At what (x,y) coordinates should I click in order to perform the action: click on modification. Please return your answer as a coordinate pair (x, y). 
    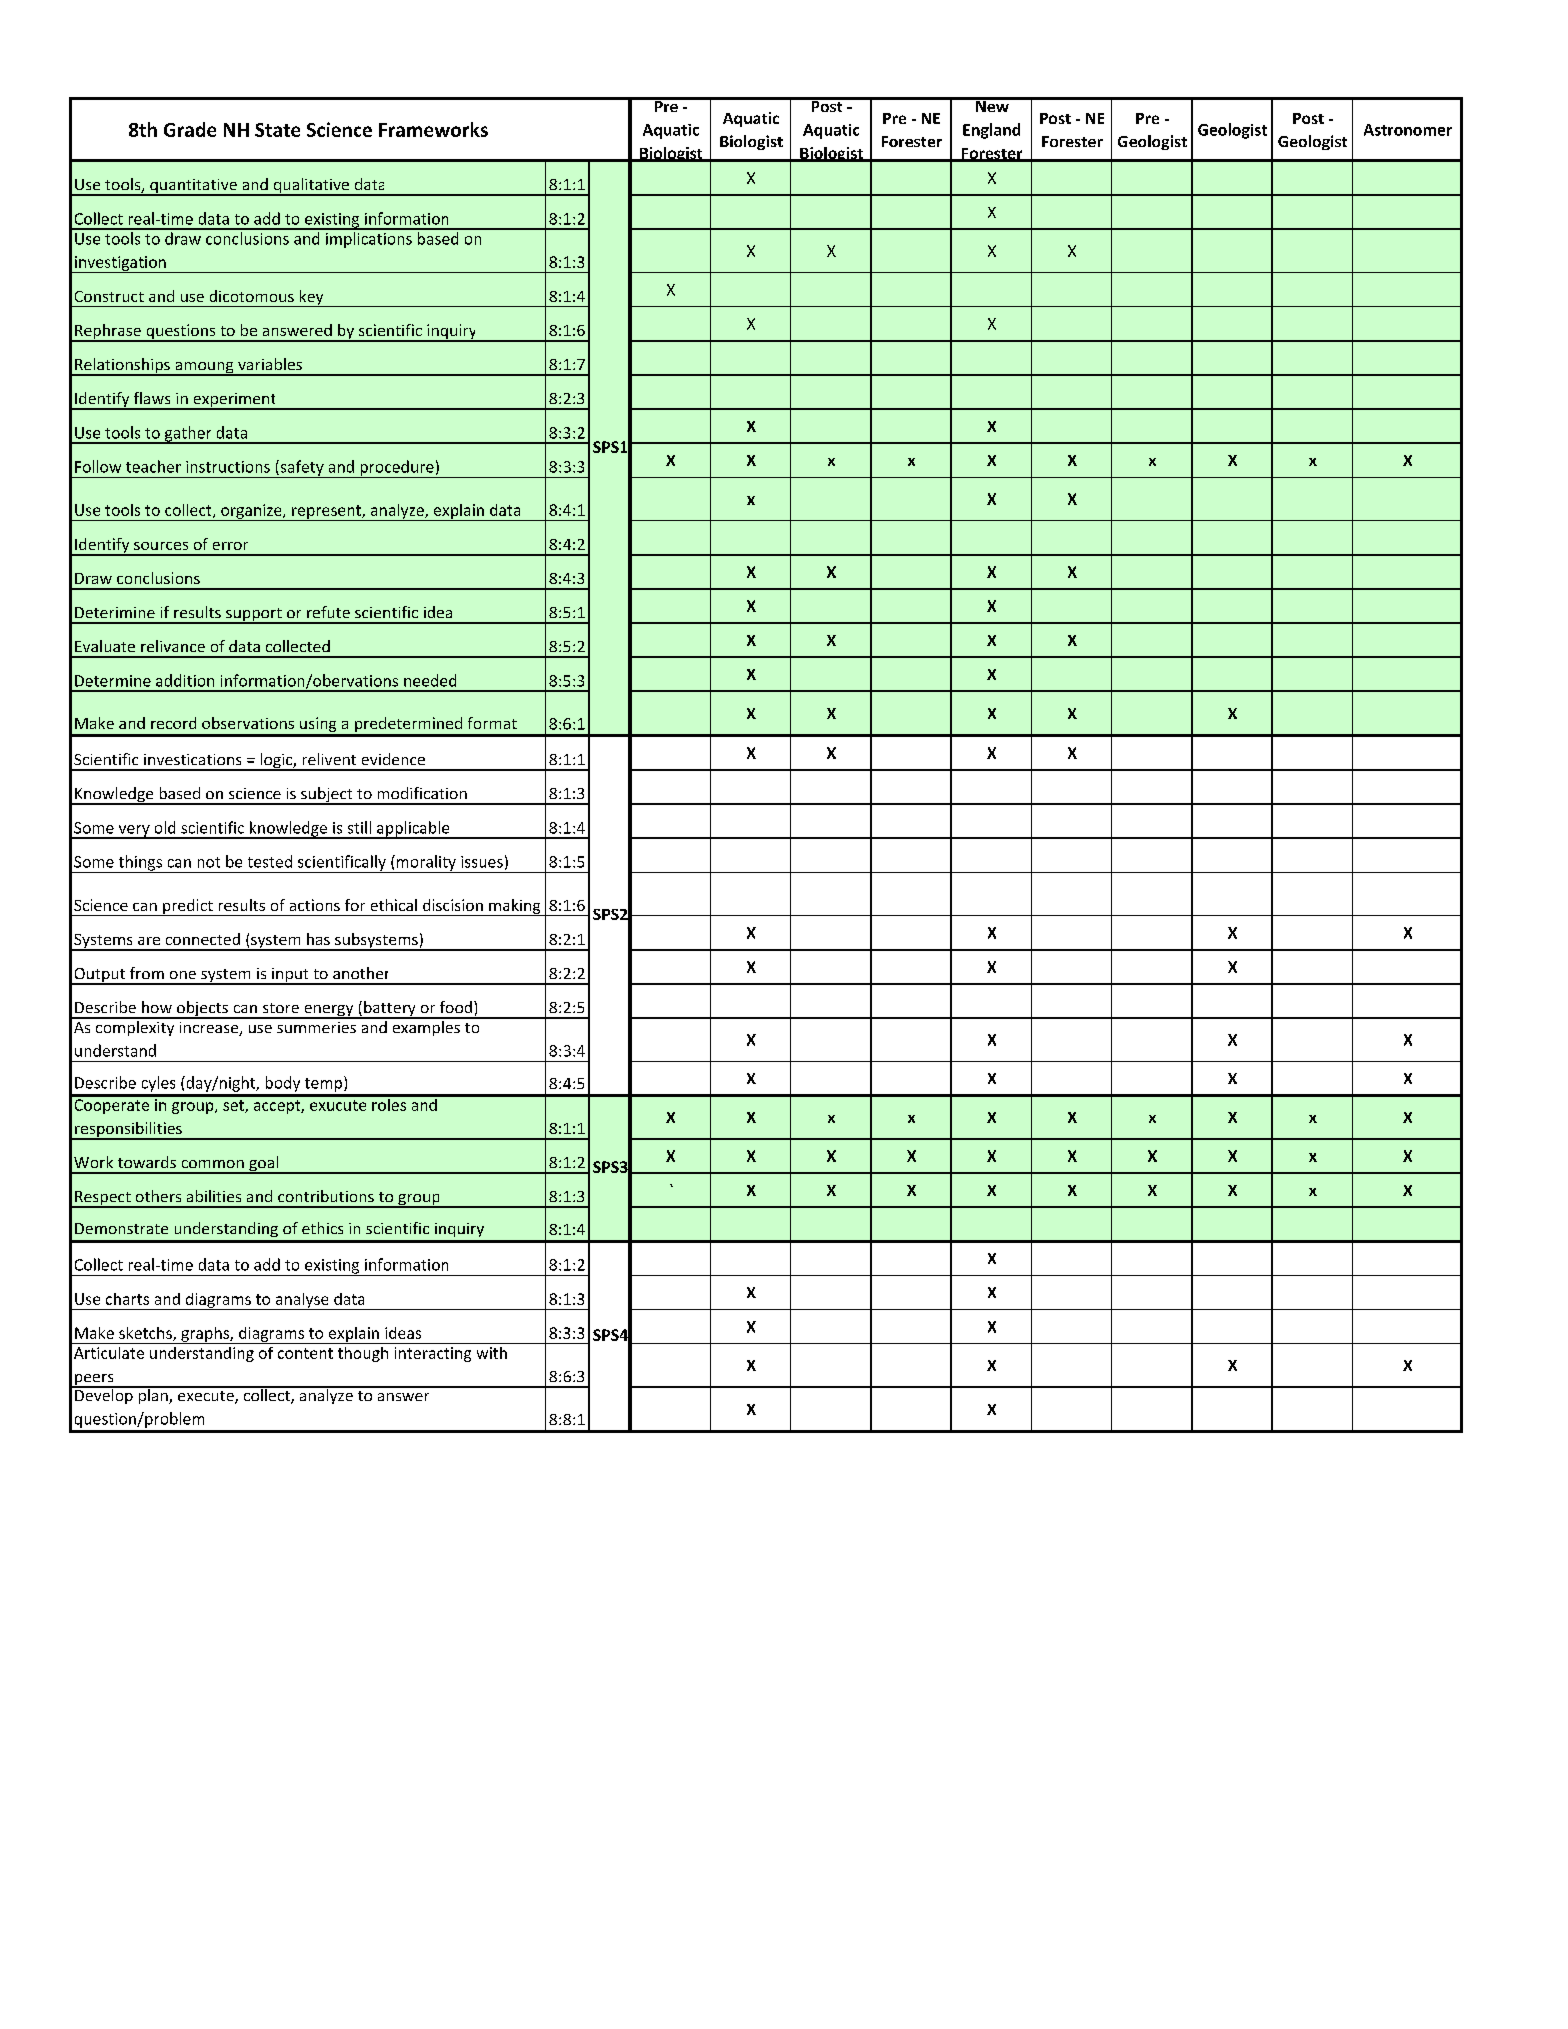
    Looking at the image, I should click on (422, 793).
